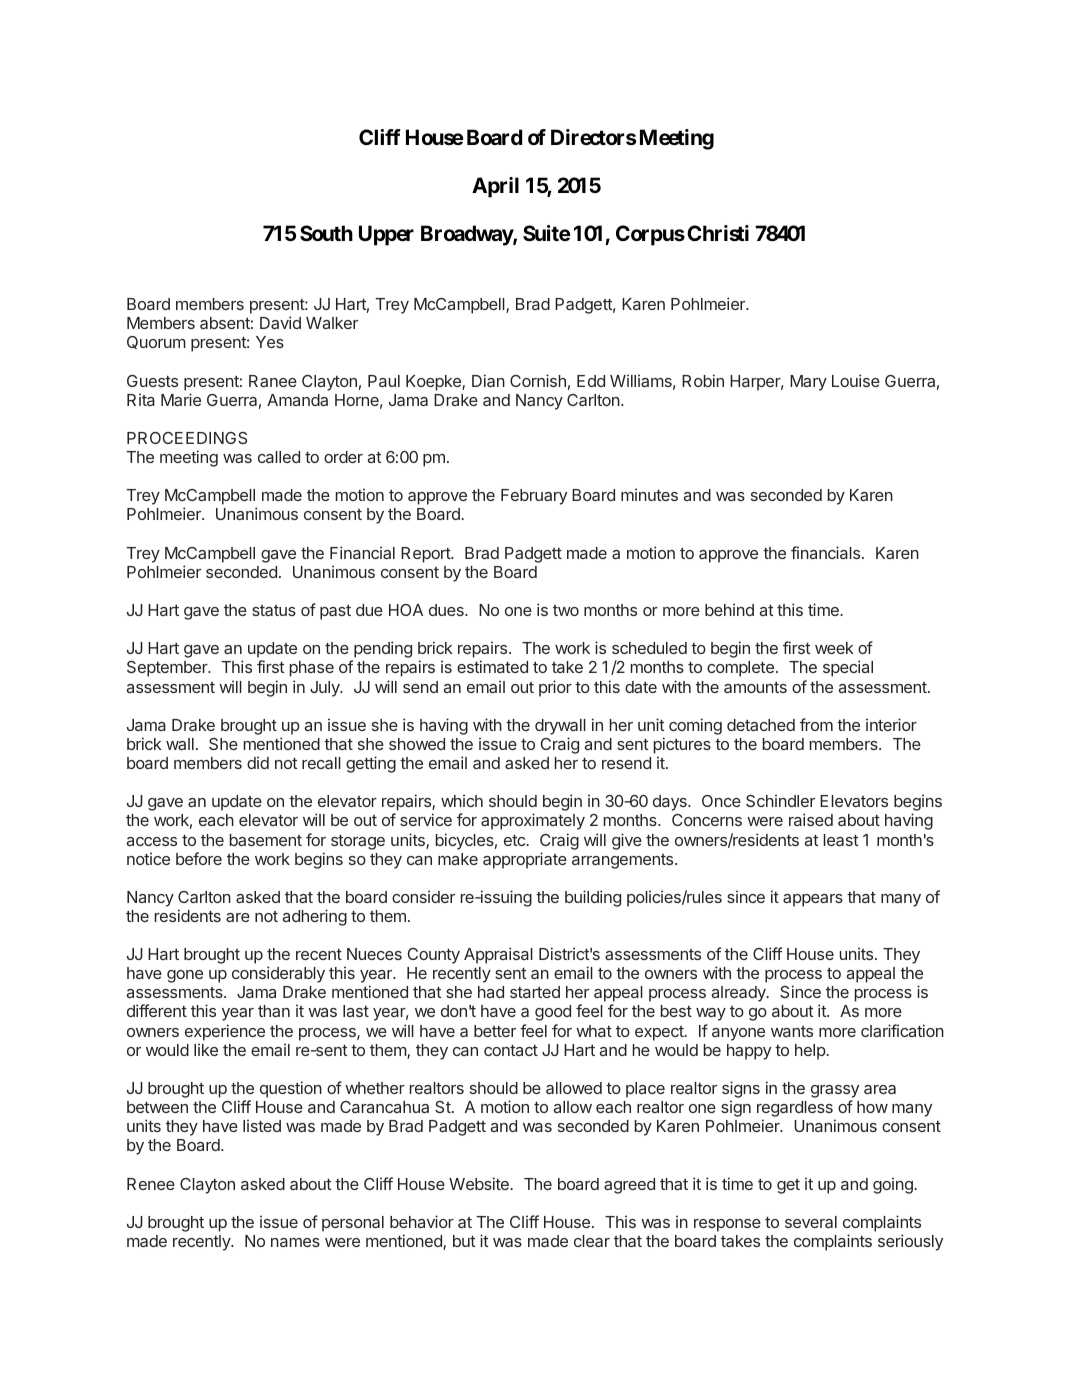  I want to click on names, so click(295, 1242).
